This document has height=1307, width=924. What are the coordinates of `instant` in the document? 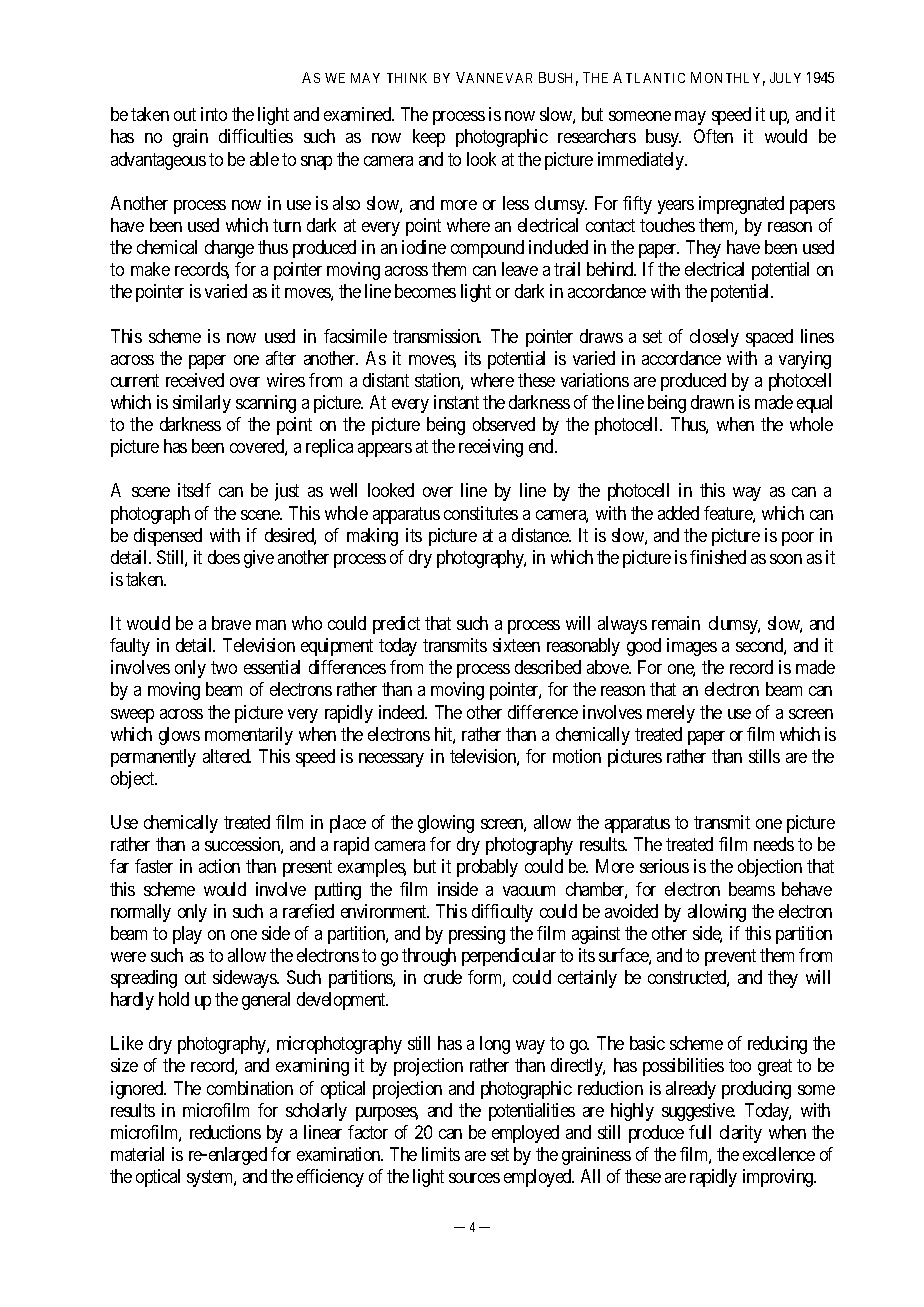 It's located at (456, 402).
